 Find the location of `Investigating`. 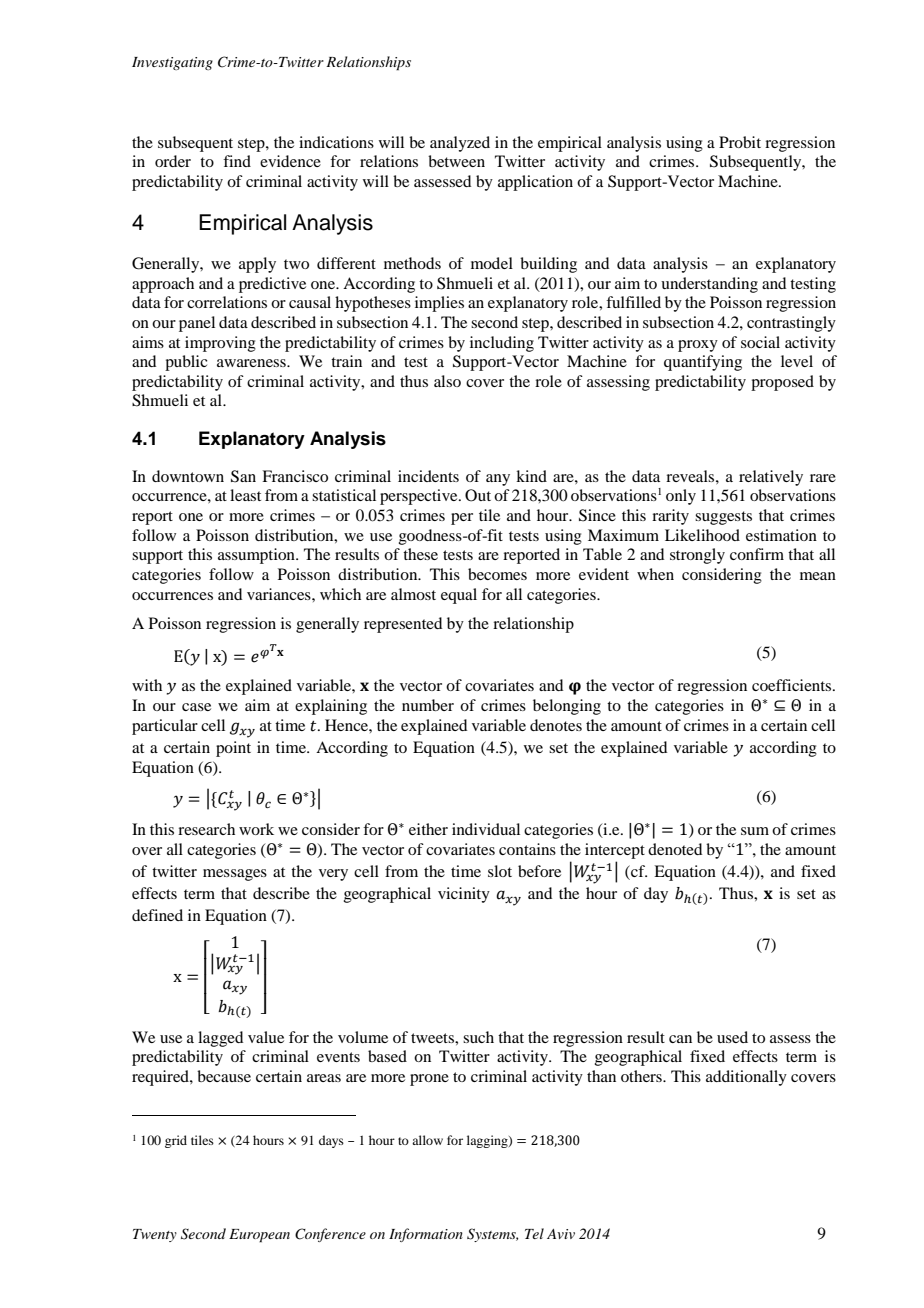

Investigating is located at coordinates (172, 63).
